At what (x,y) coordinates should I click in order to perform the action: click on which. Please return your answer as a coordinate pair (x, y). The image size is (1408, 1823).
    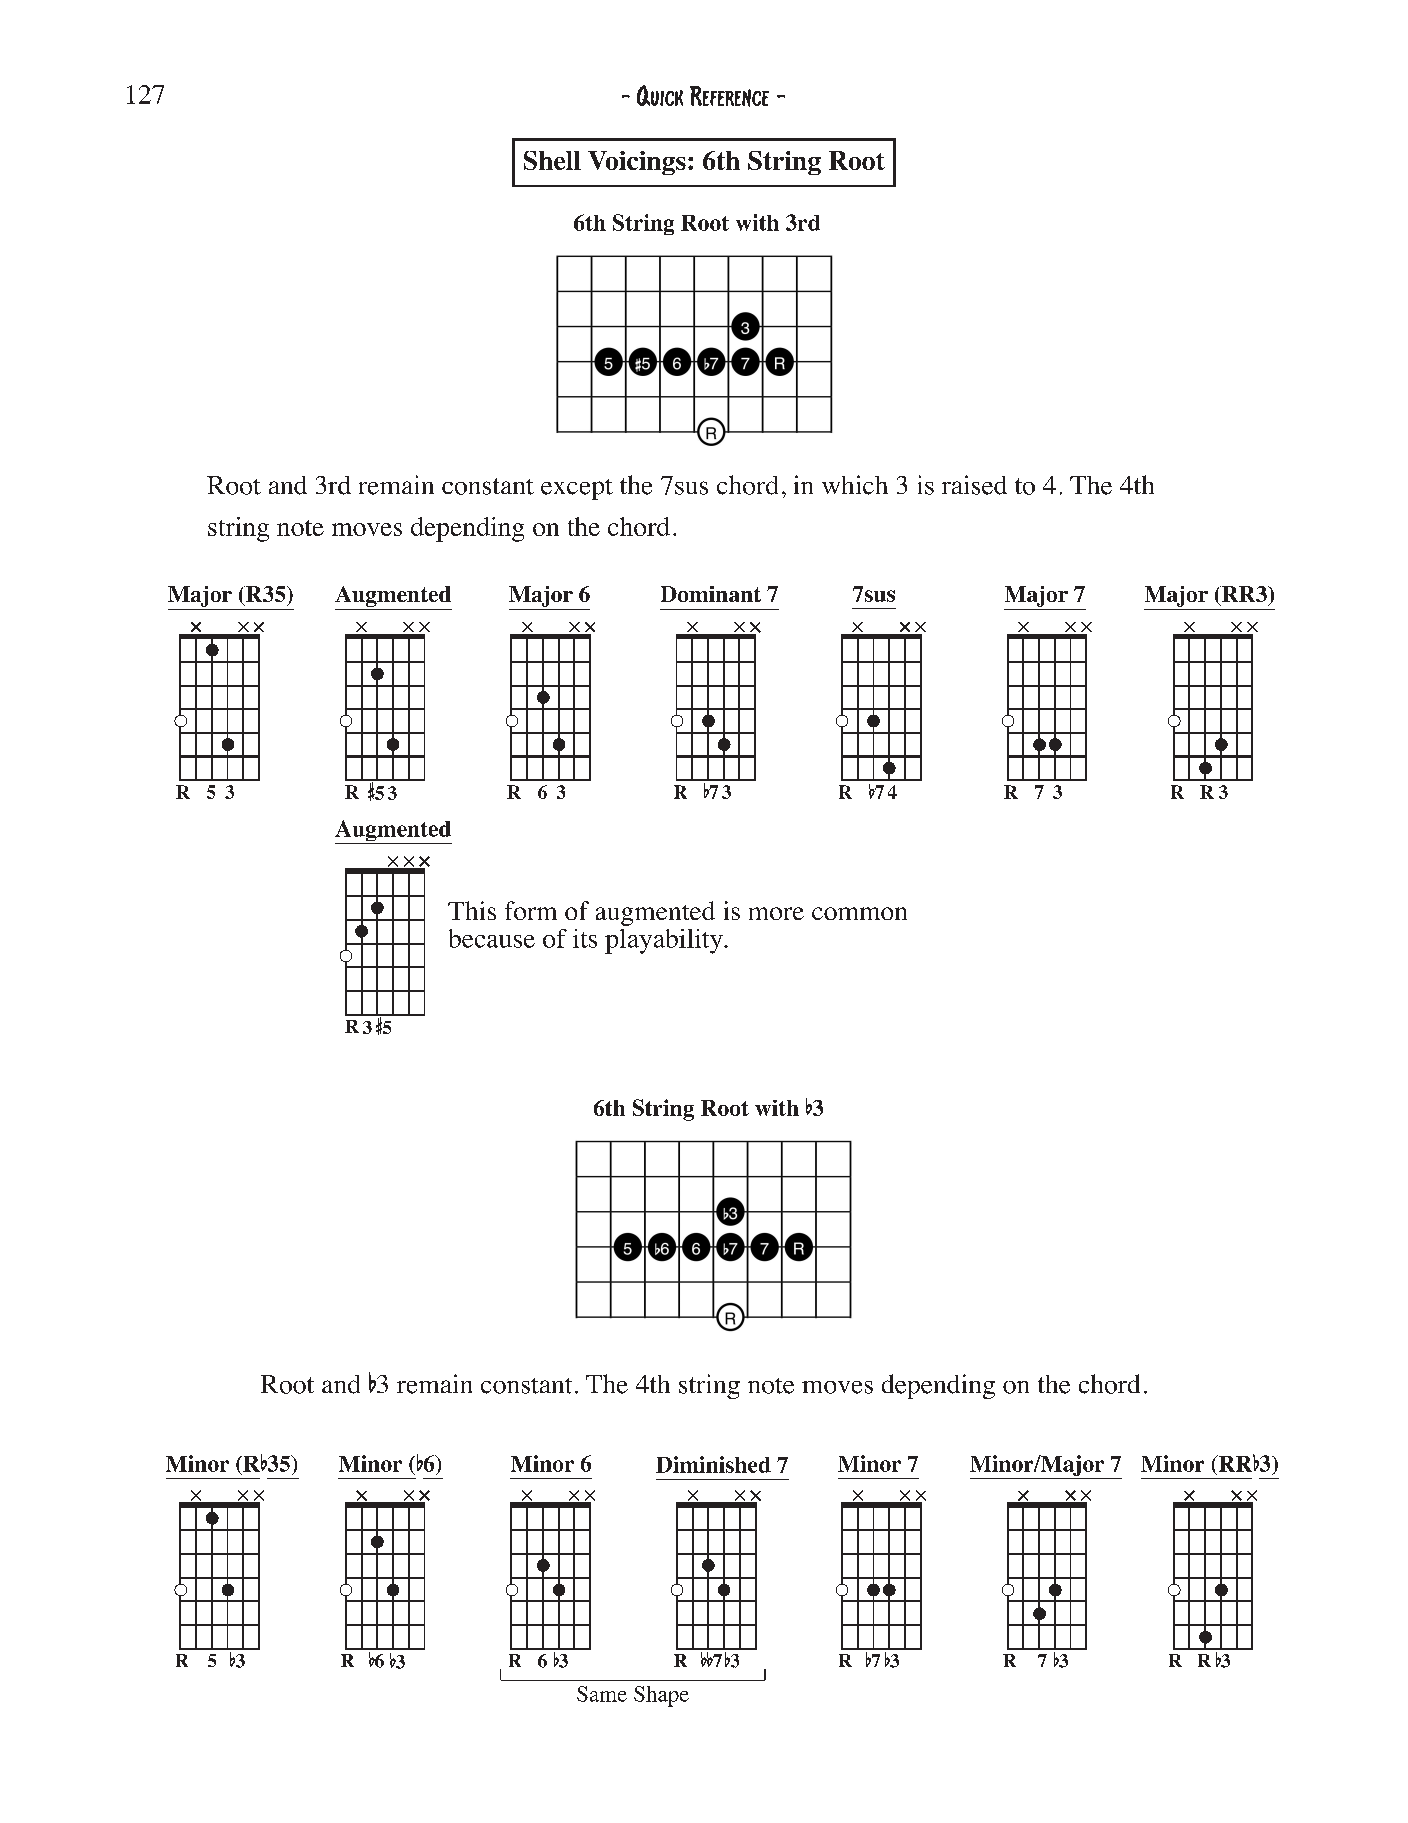
    Looking at the image, I should click on (855, 485).
